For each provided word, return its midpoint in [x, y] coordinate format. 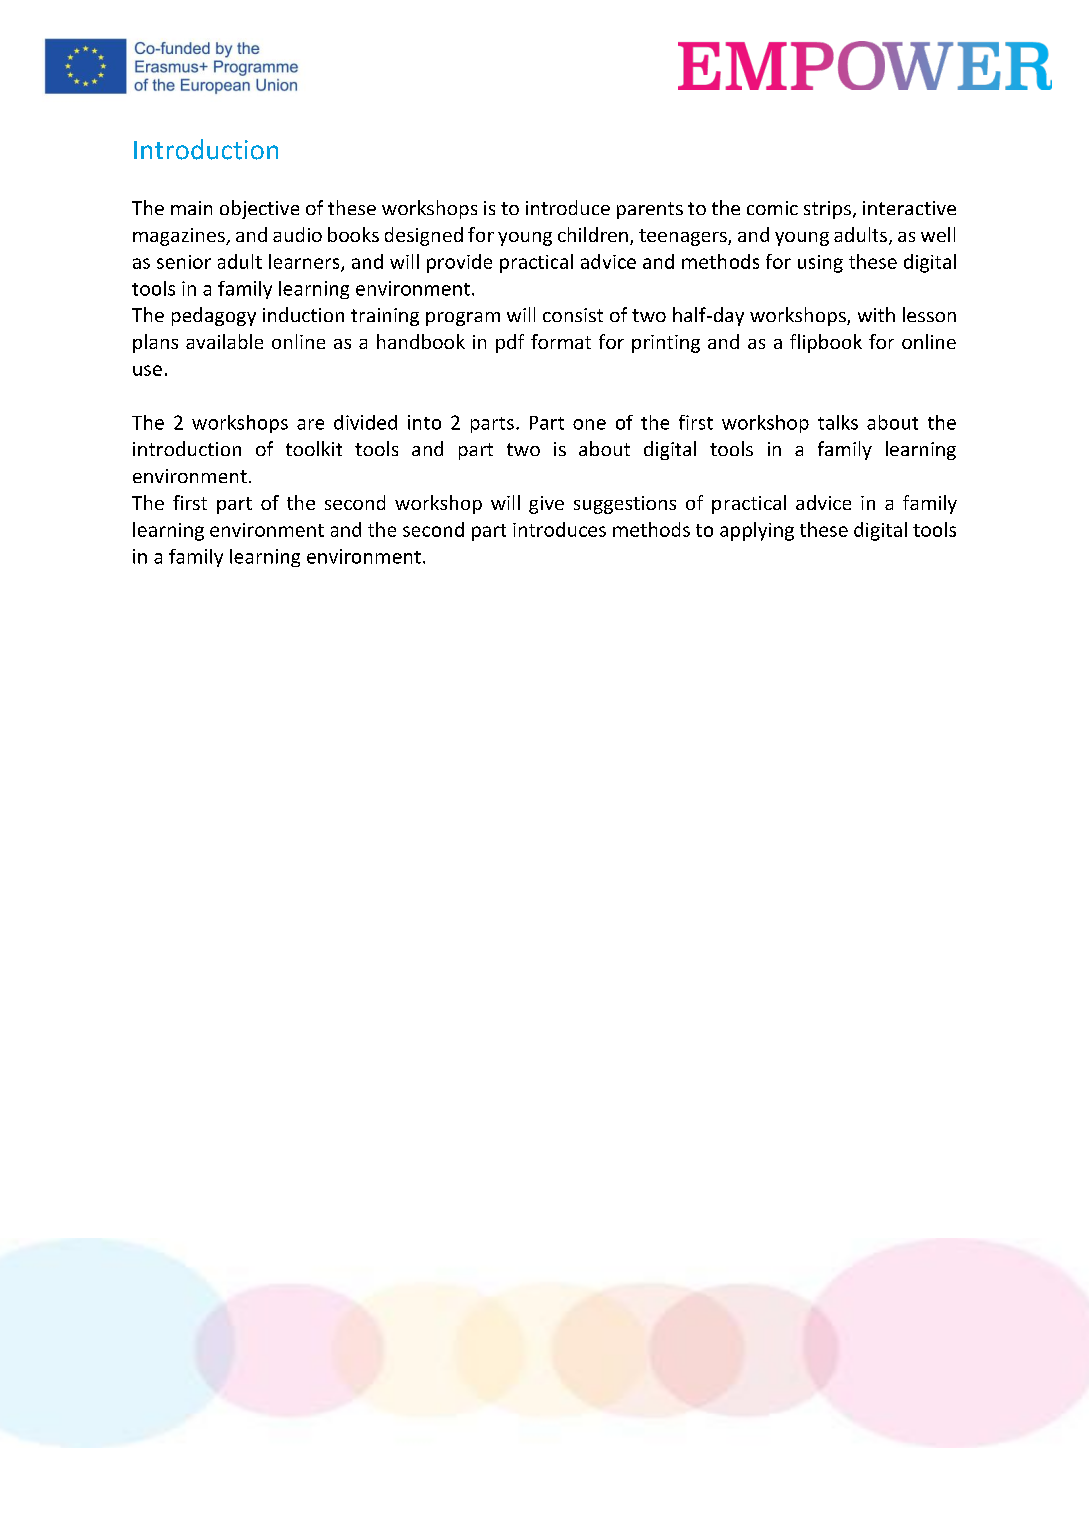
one [589, 424]
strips [827, 210]
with [876, 314]
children [593, 234]
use [147, 370]
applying [757, 531]
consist [573, 315]
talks [838, 422]
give [546, 505]
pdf [510, 343]
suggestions [625, 505]
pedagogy [214, 316]
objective [259, 209]
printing [666, 344]
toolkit [314, 448]
